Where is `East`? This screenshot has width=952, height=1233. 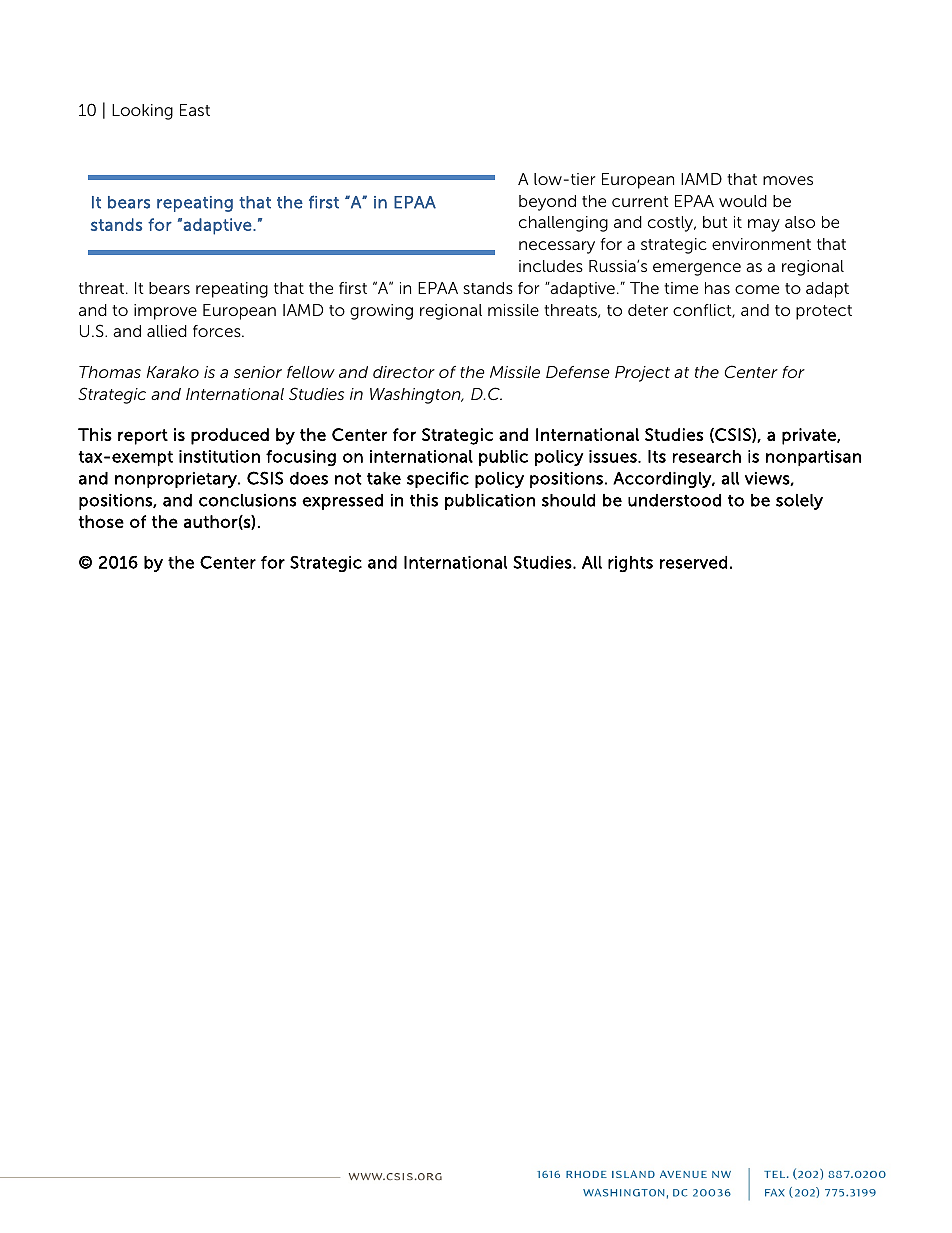 East is located at coordinates (195, 110).
